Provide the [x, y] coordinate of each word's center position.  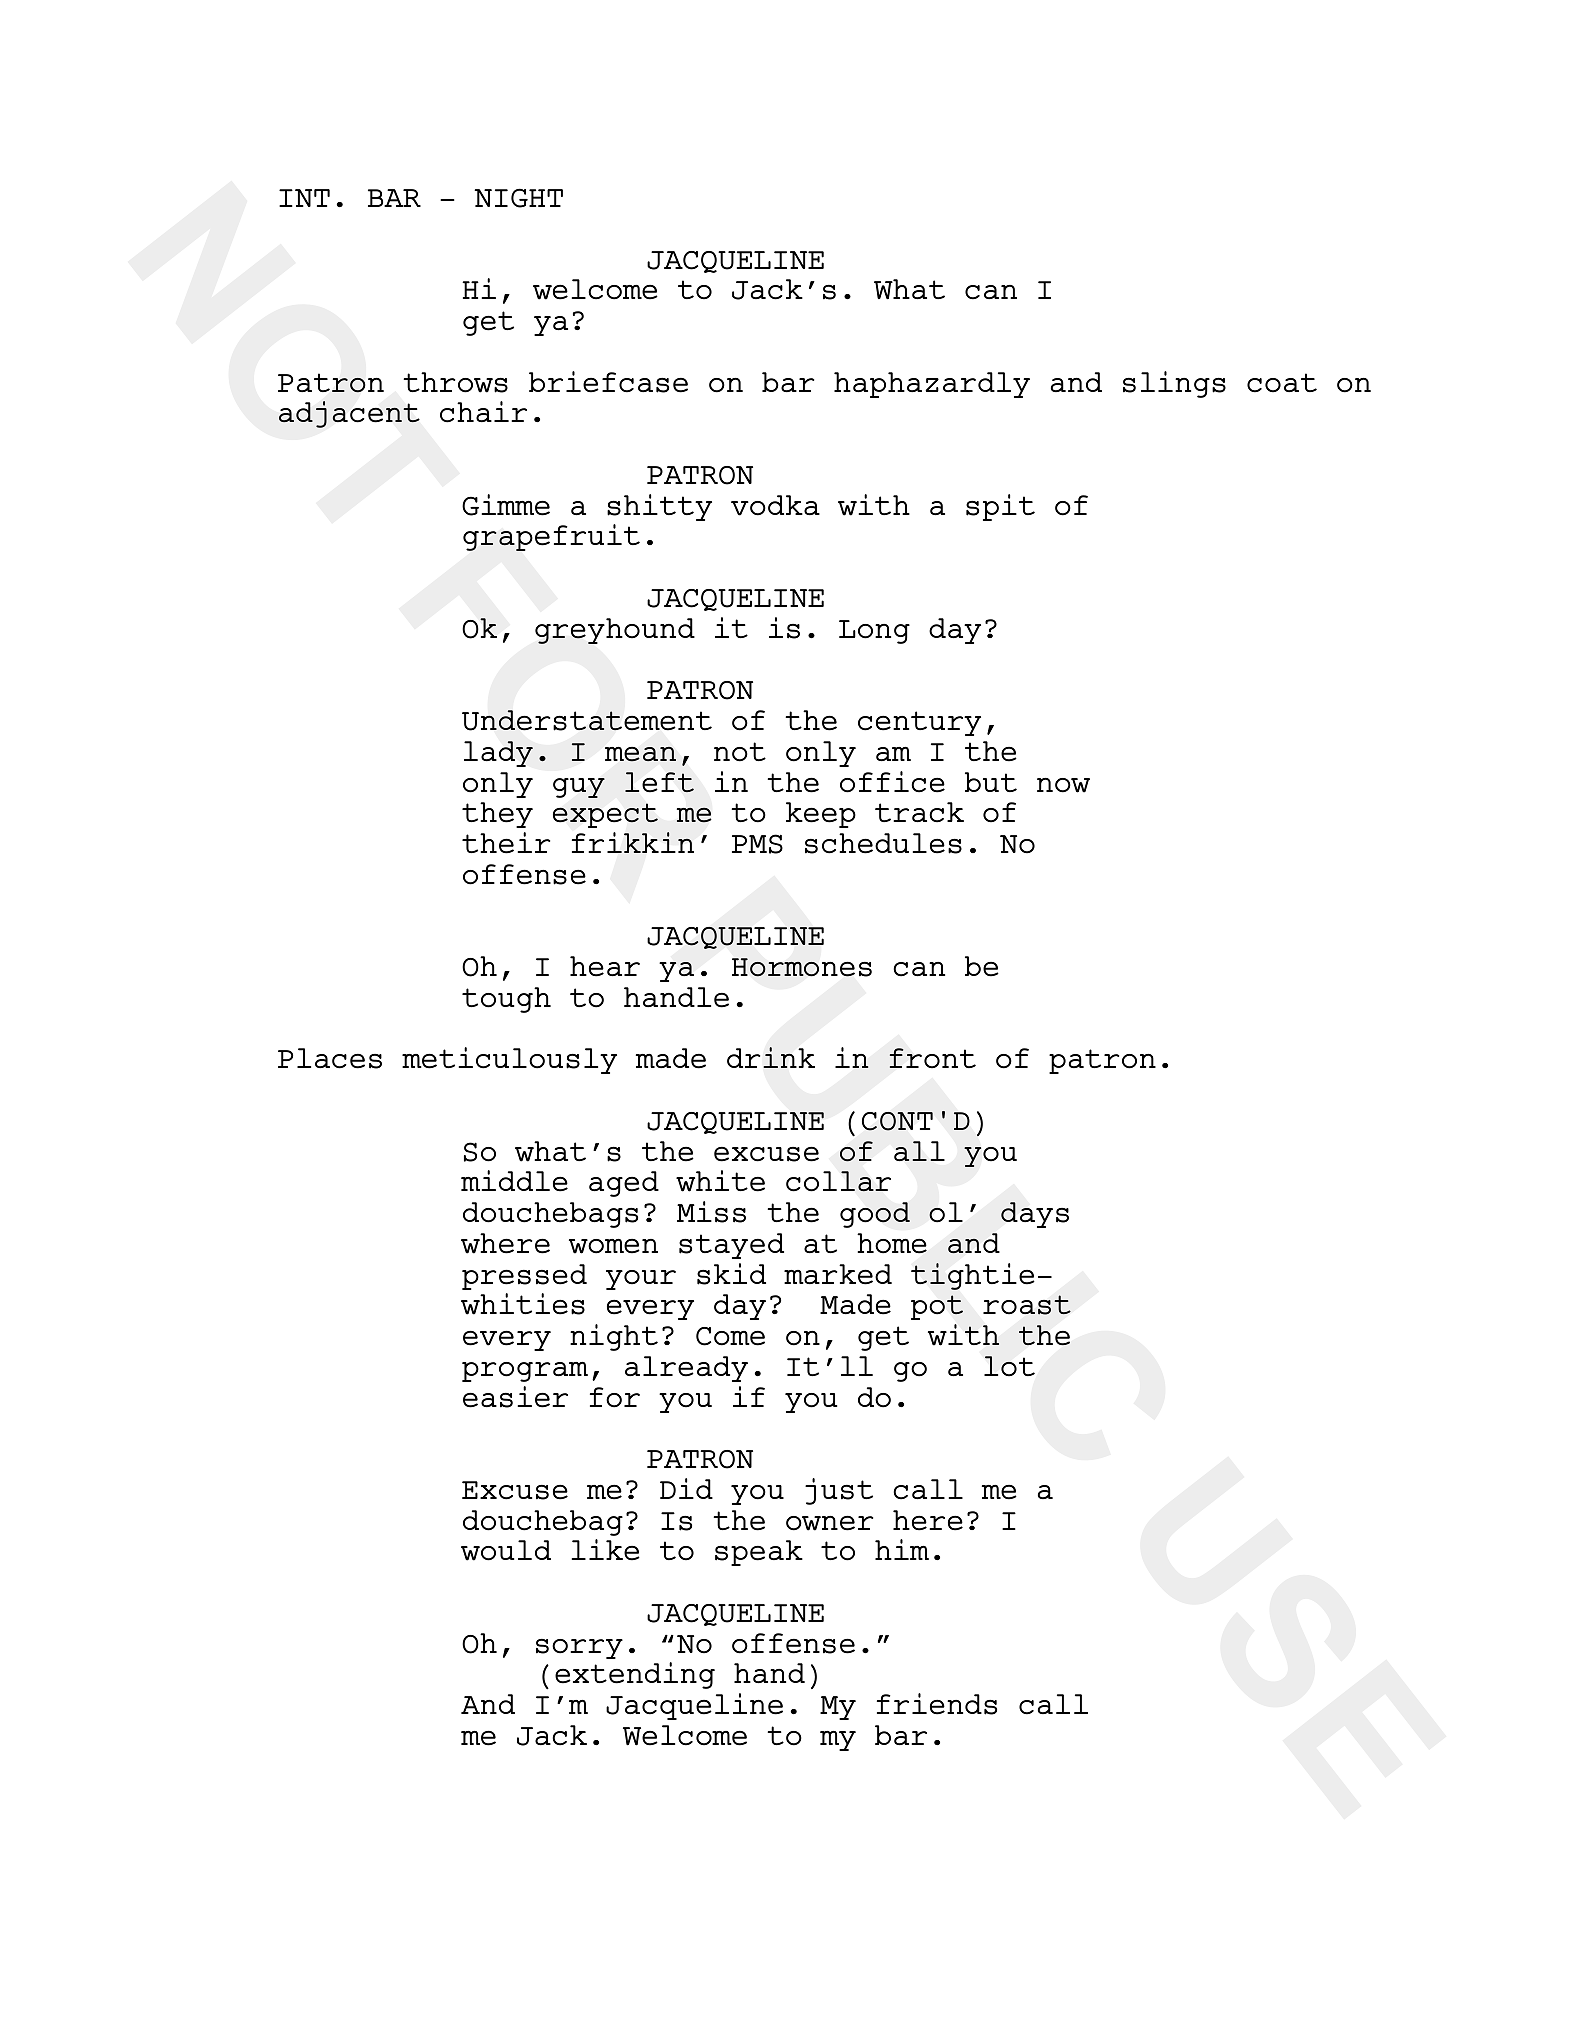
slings [1174, 384]
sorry [579, 1649]
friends [937, 1704]
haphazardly [932, 385]
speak [759, 1553]
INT [304, 198]
